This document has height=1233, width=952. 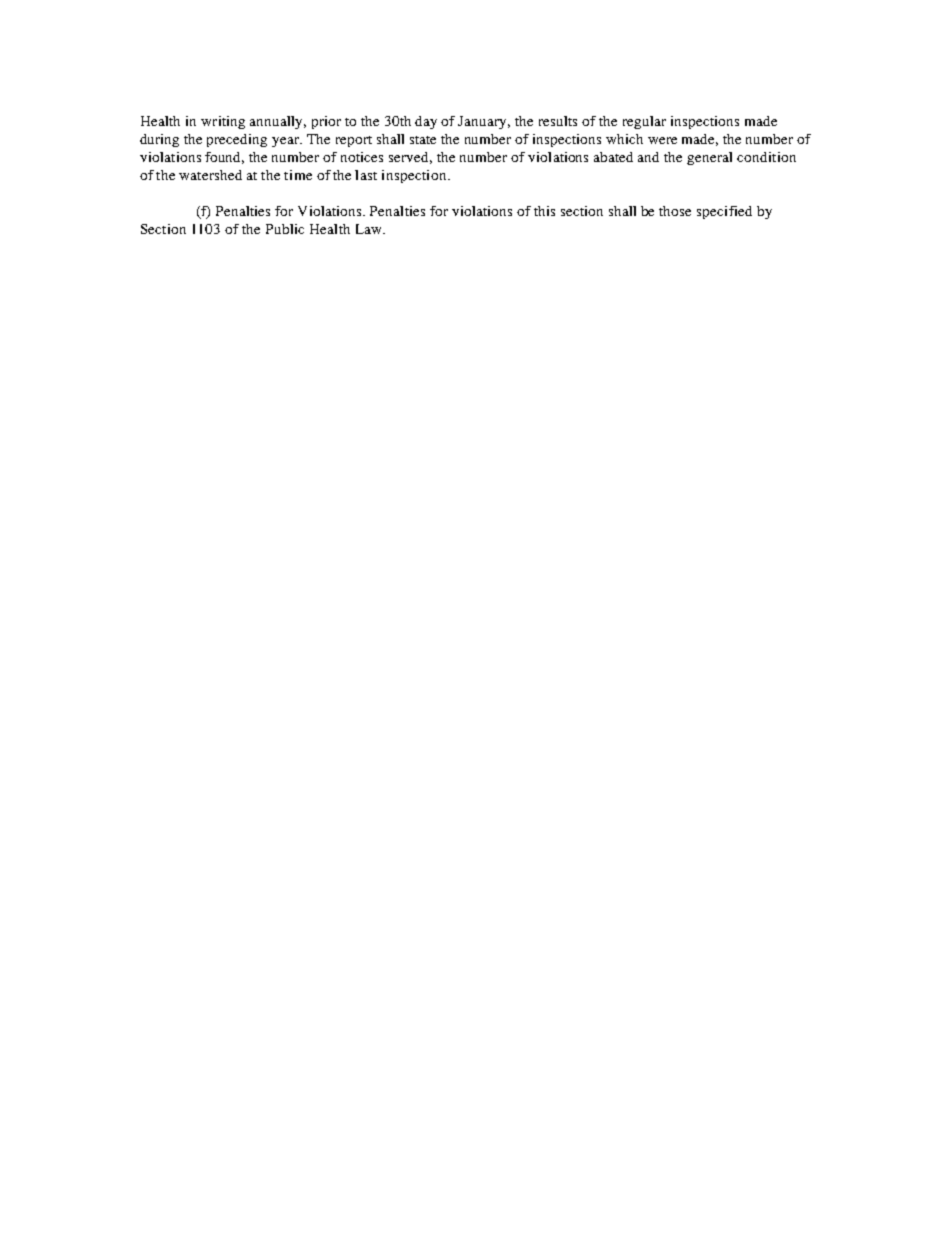 I want to click on were, so click(x=662, y=140).
